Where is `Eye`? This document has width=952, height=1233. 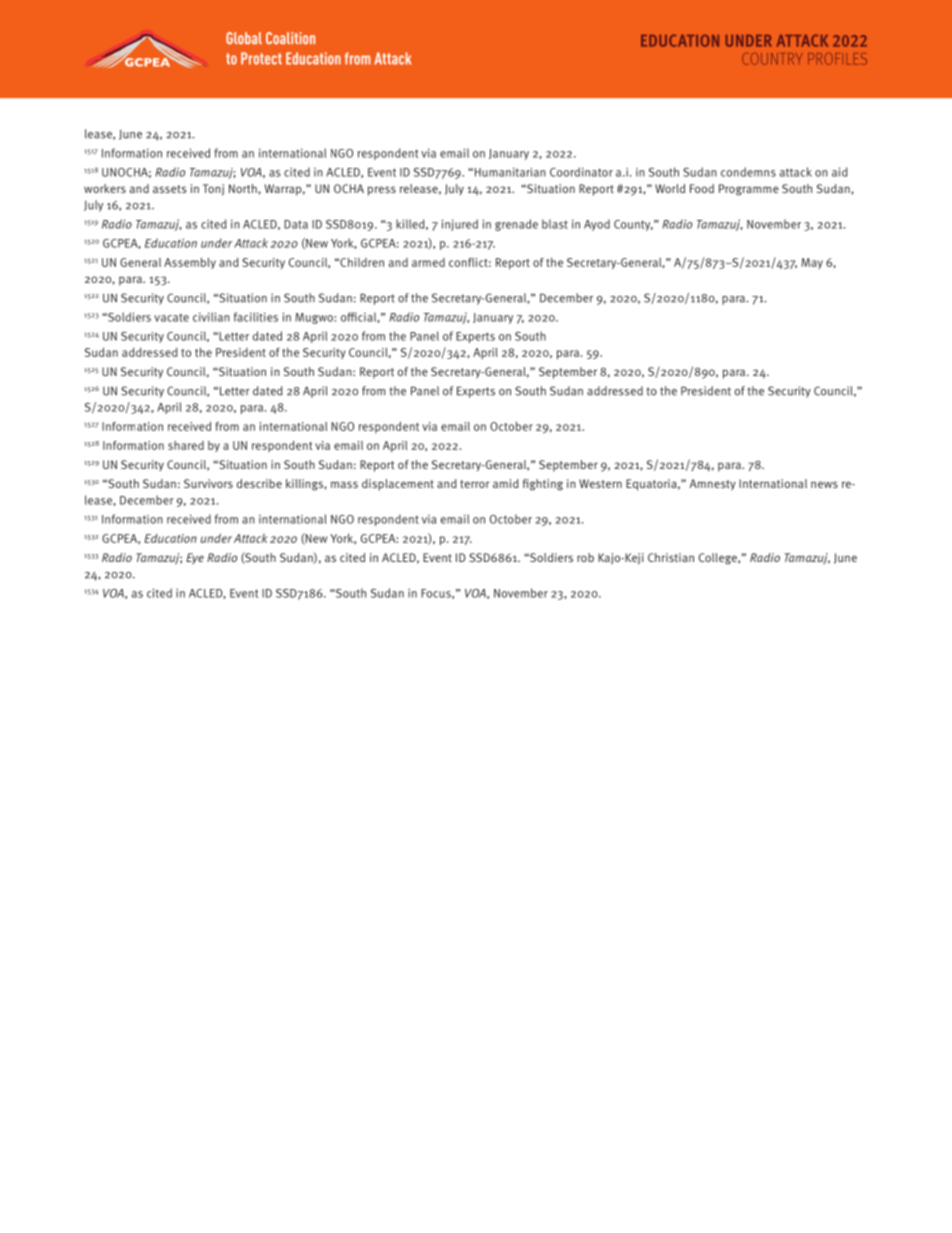 Eye is located at coordinates (195, 559).
